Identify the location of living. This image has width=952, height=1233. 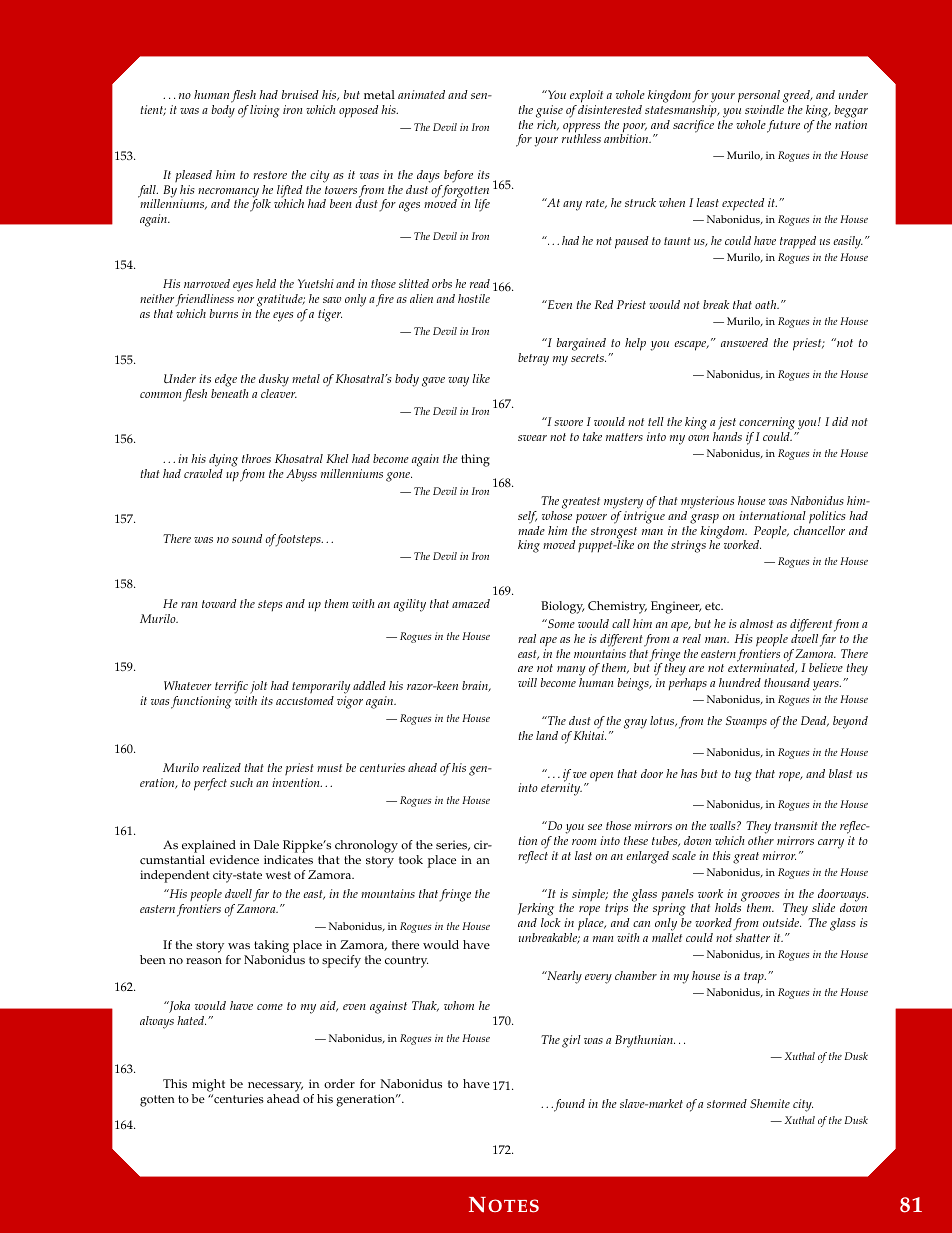
(265, 111).
